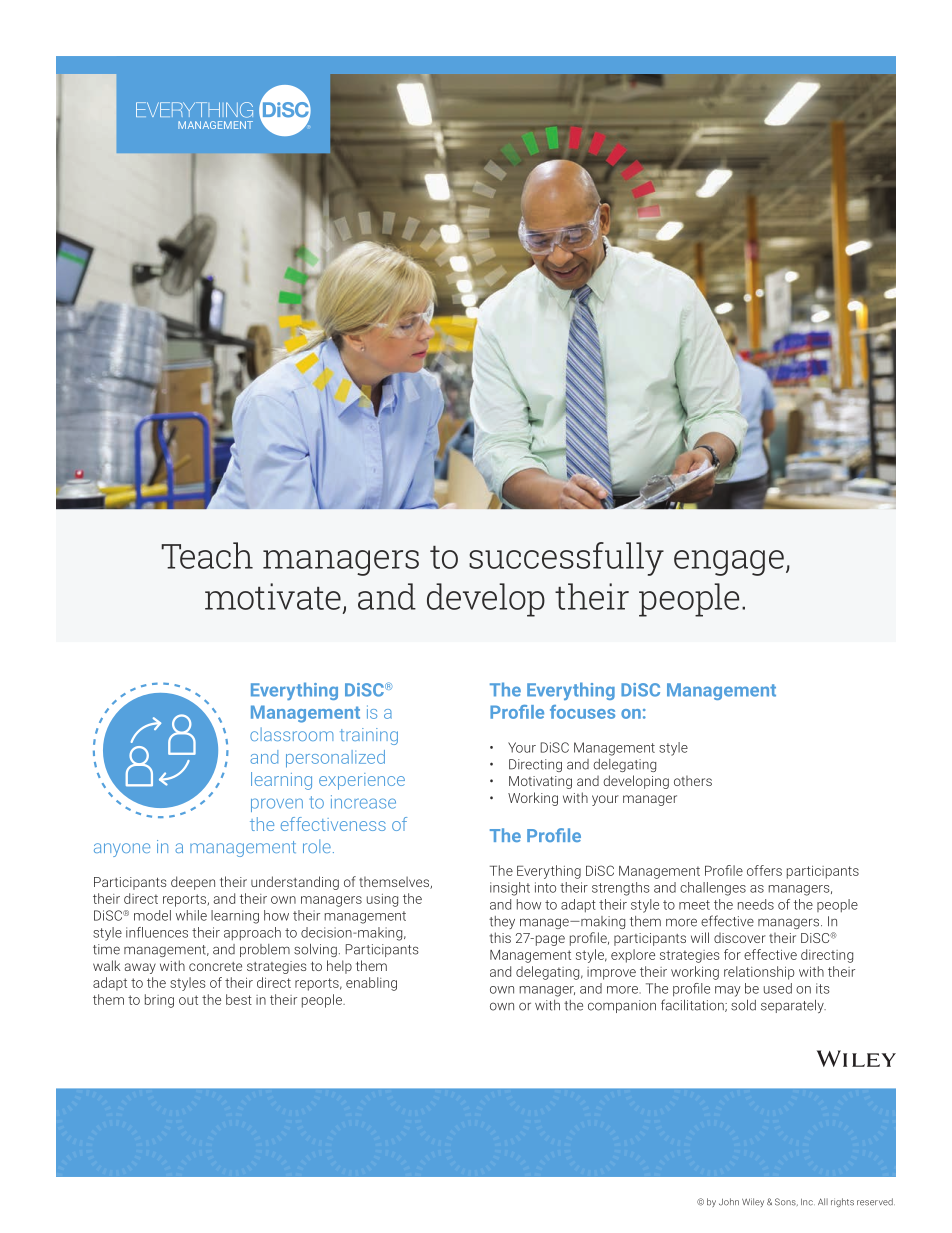 This document has height=1233, width=952. What do you see at coordinates (693, 781) in the document?
I see `others` at bounding box center [693, 781].
